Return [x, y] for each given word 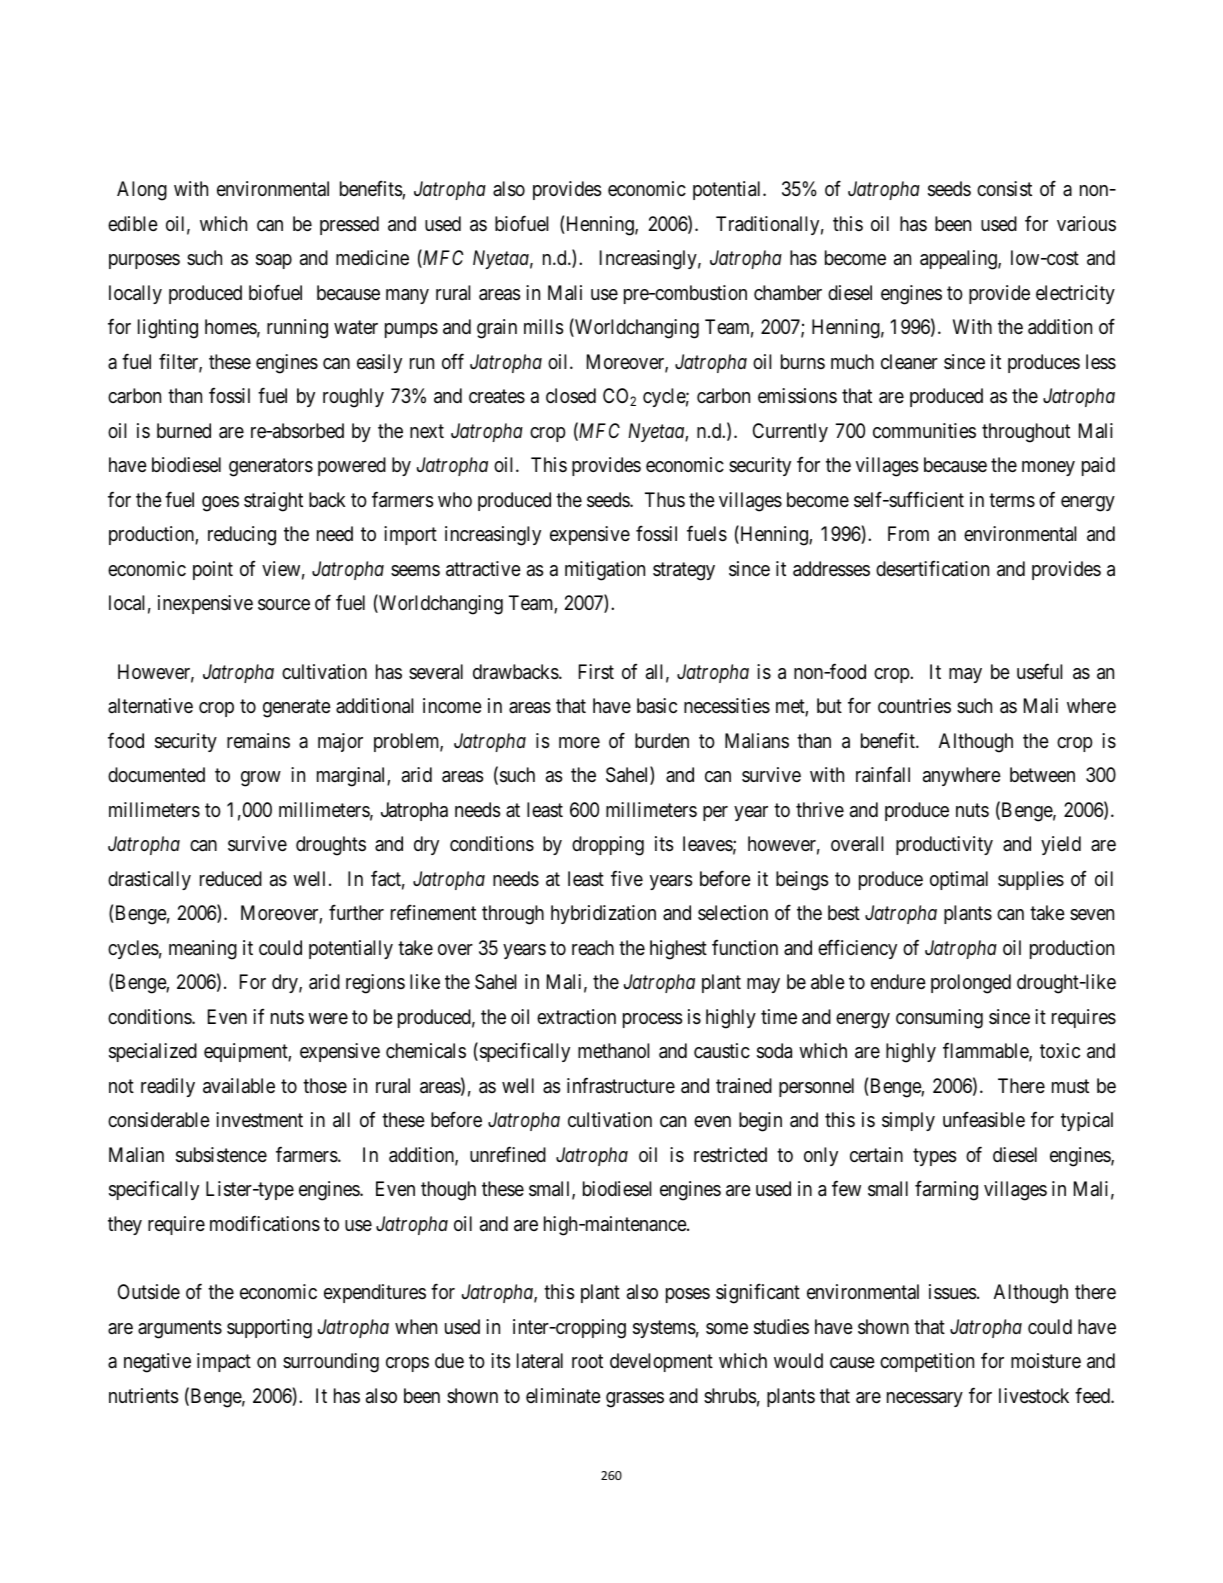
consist [1004, 189]
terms [1012, 500]
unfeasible [984, 1119]
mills [543, 327]
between [1042, 775]
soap [274, 261]
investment [259, 1120]
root [587, 1361]
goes [220, 504]
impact [224, 1362]
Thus [665, 499]
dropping [608, 846]
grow [261, 779]
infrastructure [621, 1085]
